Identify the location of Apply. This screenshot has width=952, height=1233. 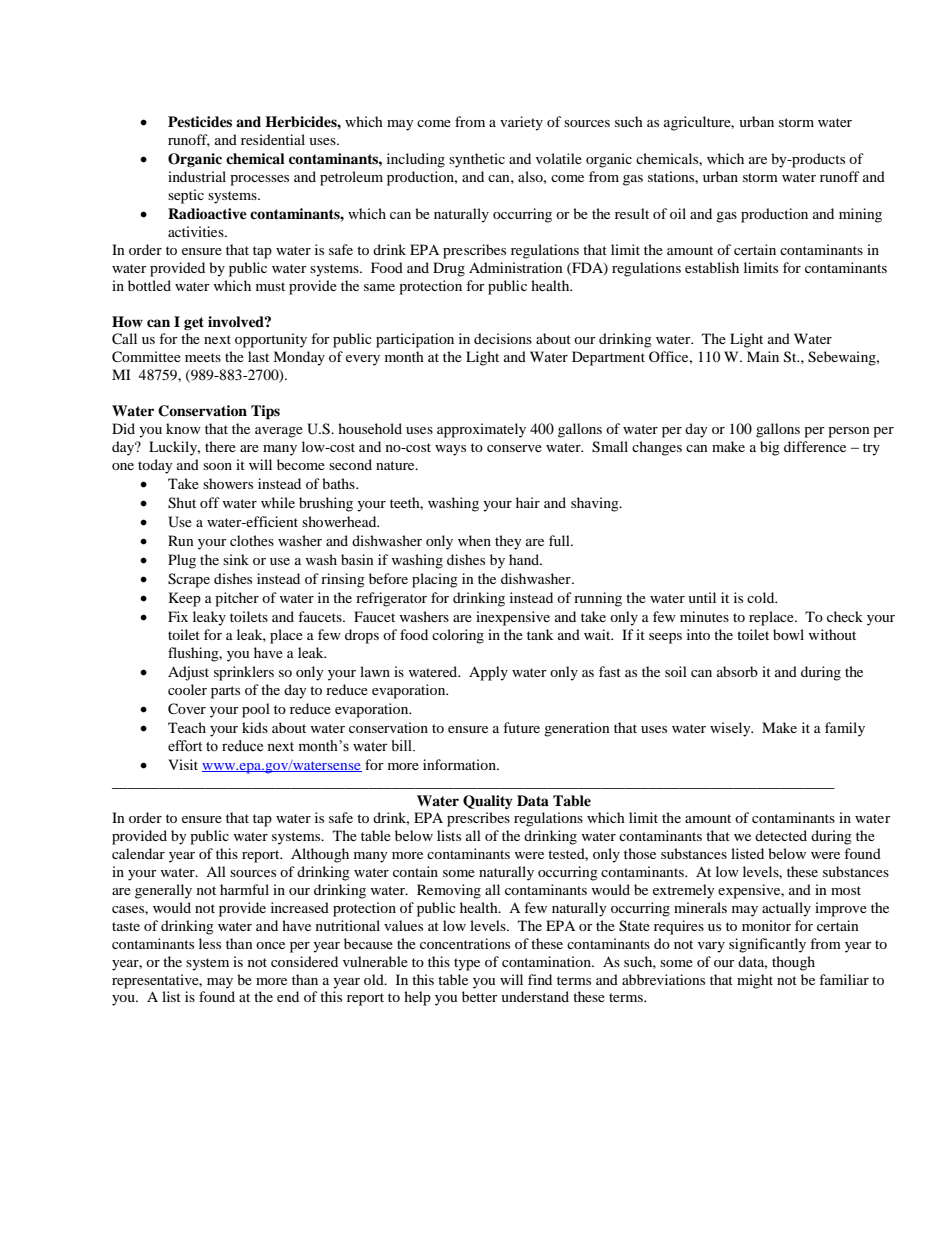
(488, 673).
